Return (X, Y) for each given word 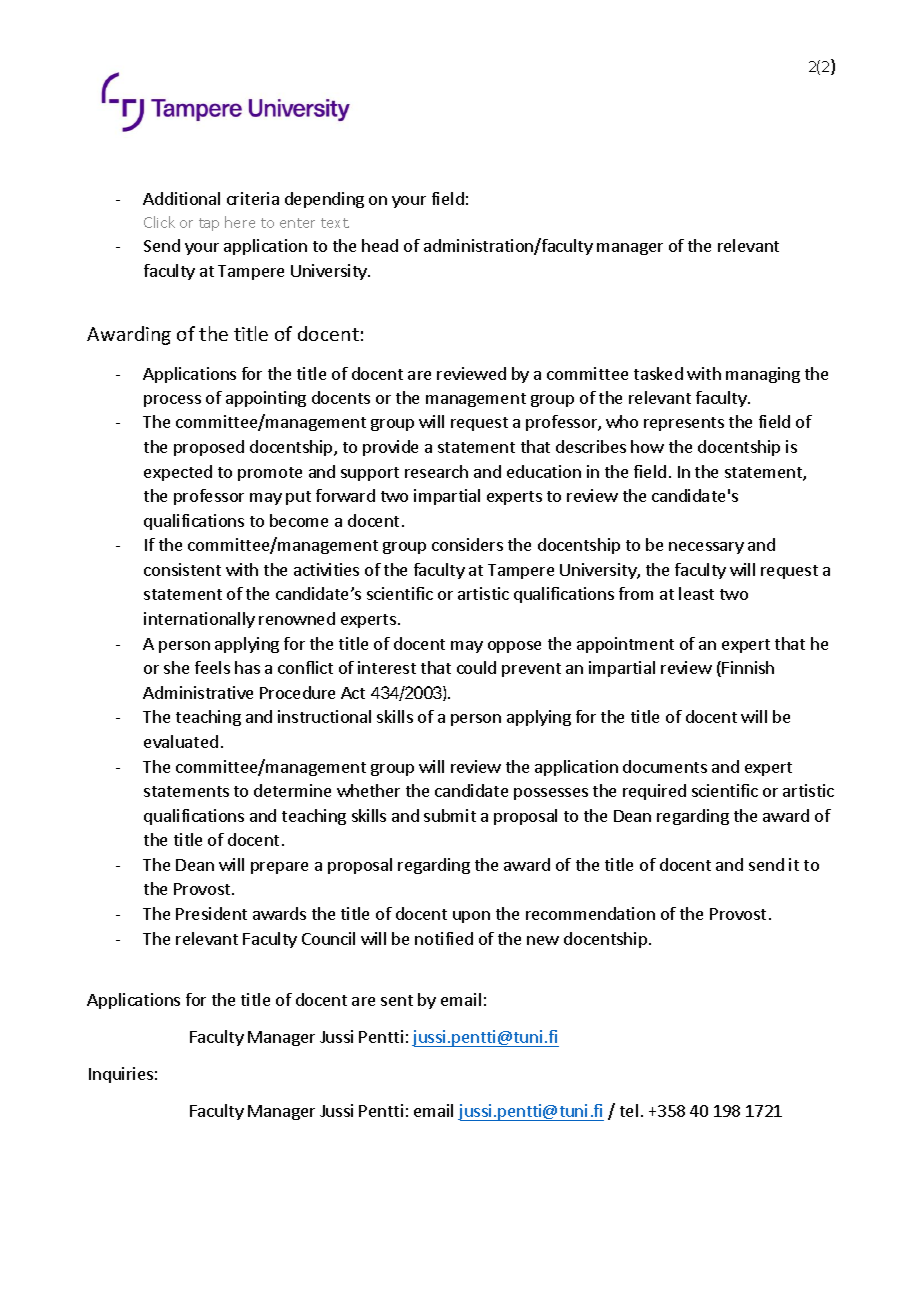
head (380, 245)
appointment (625, 645)
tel (629, 1110)
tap (209, 224)
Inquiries (121, 1075)
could (476, 667)
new (543, 940)
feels (212, 667)
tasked (658, 373)
